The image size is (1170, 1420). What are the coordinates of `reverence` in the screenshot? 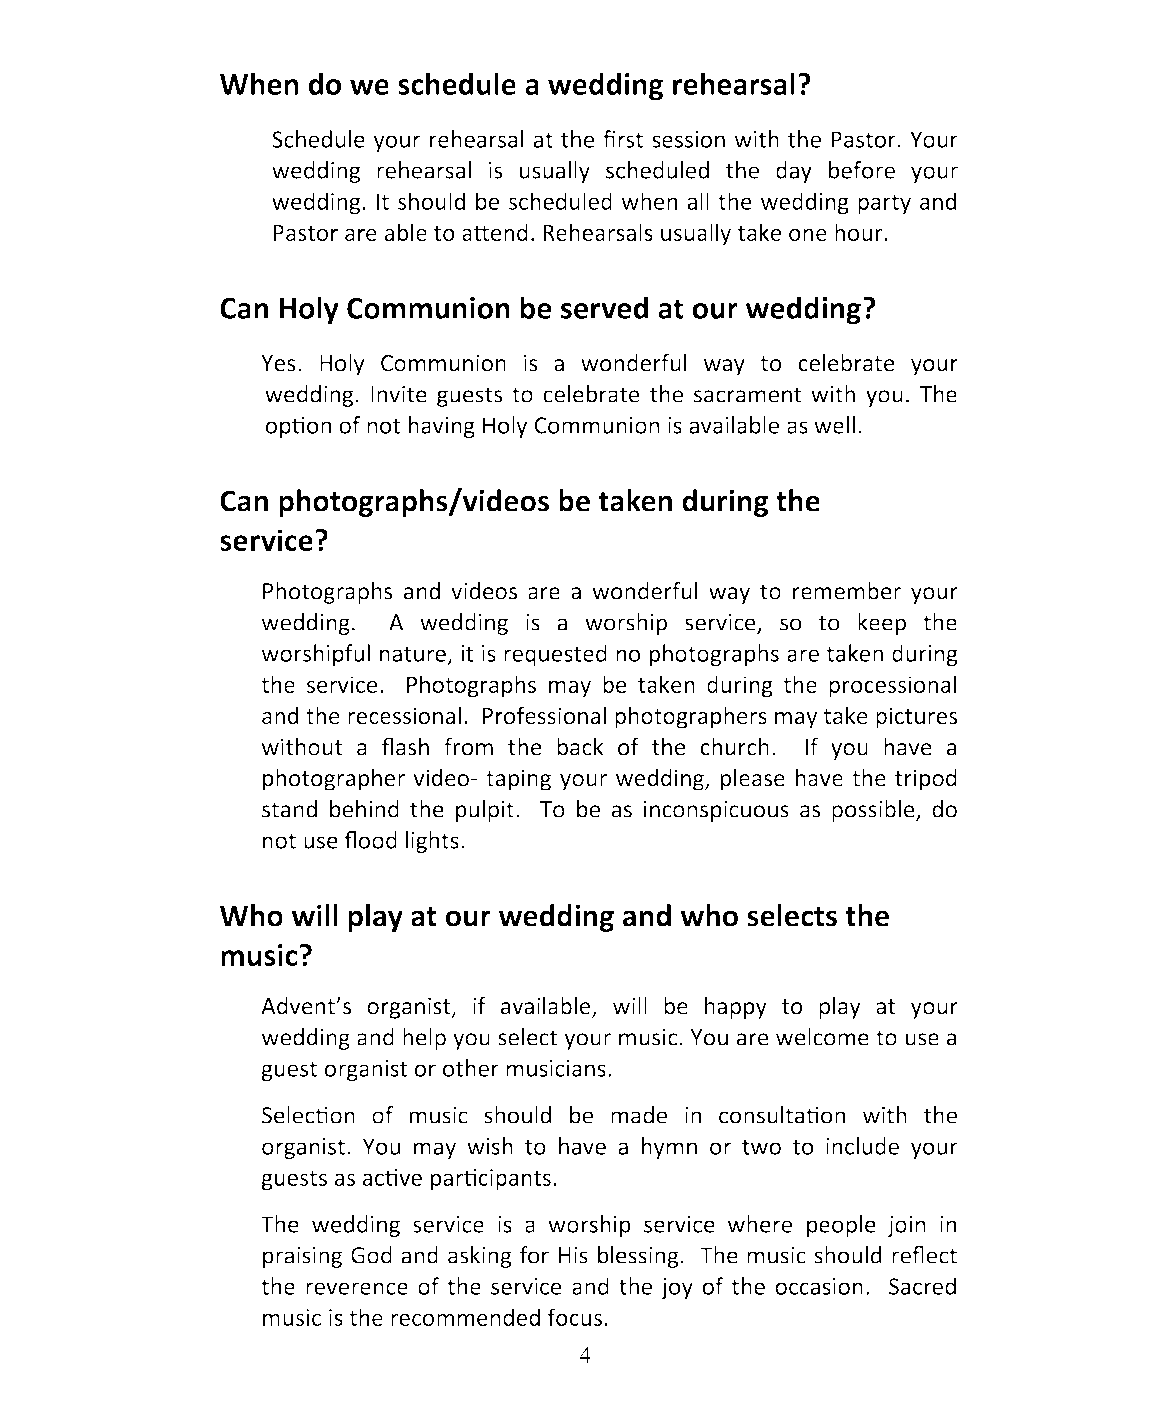 It's located at (357, 1288).
